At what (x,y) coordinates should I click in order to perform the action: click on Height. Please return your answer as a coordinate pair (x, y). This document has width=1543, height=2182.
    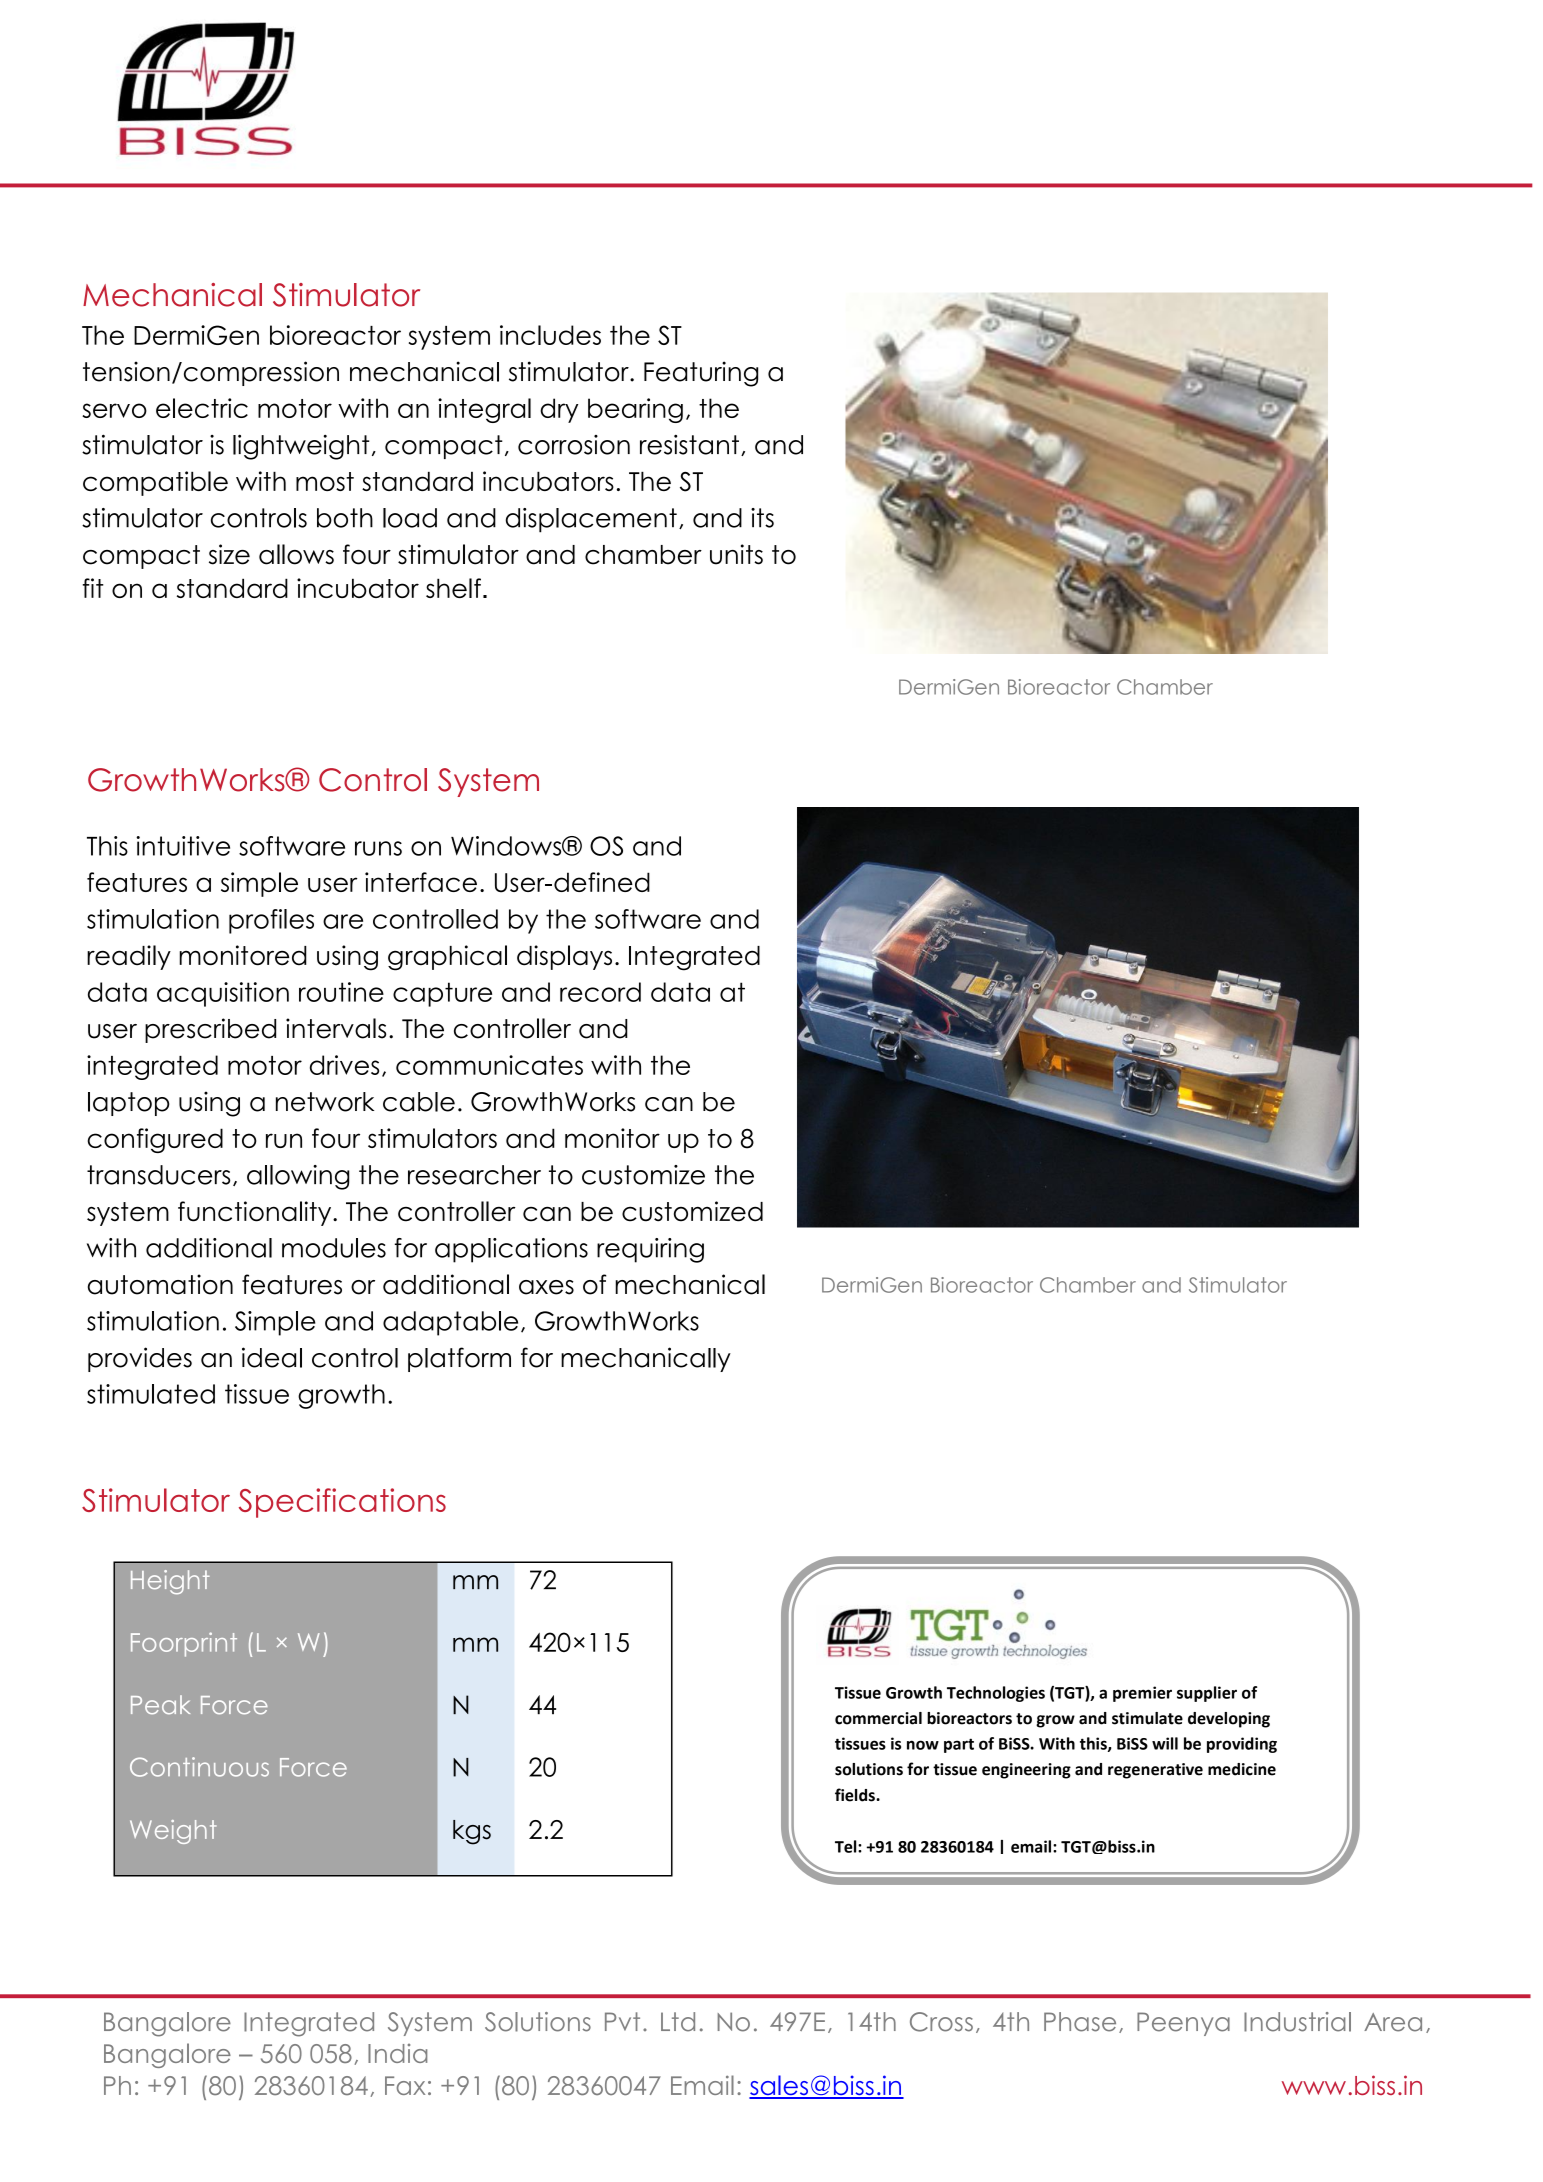
    Looking at the image, I should click on (170, 1582).
